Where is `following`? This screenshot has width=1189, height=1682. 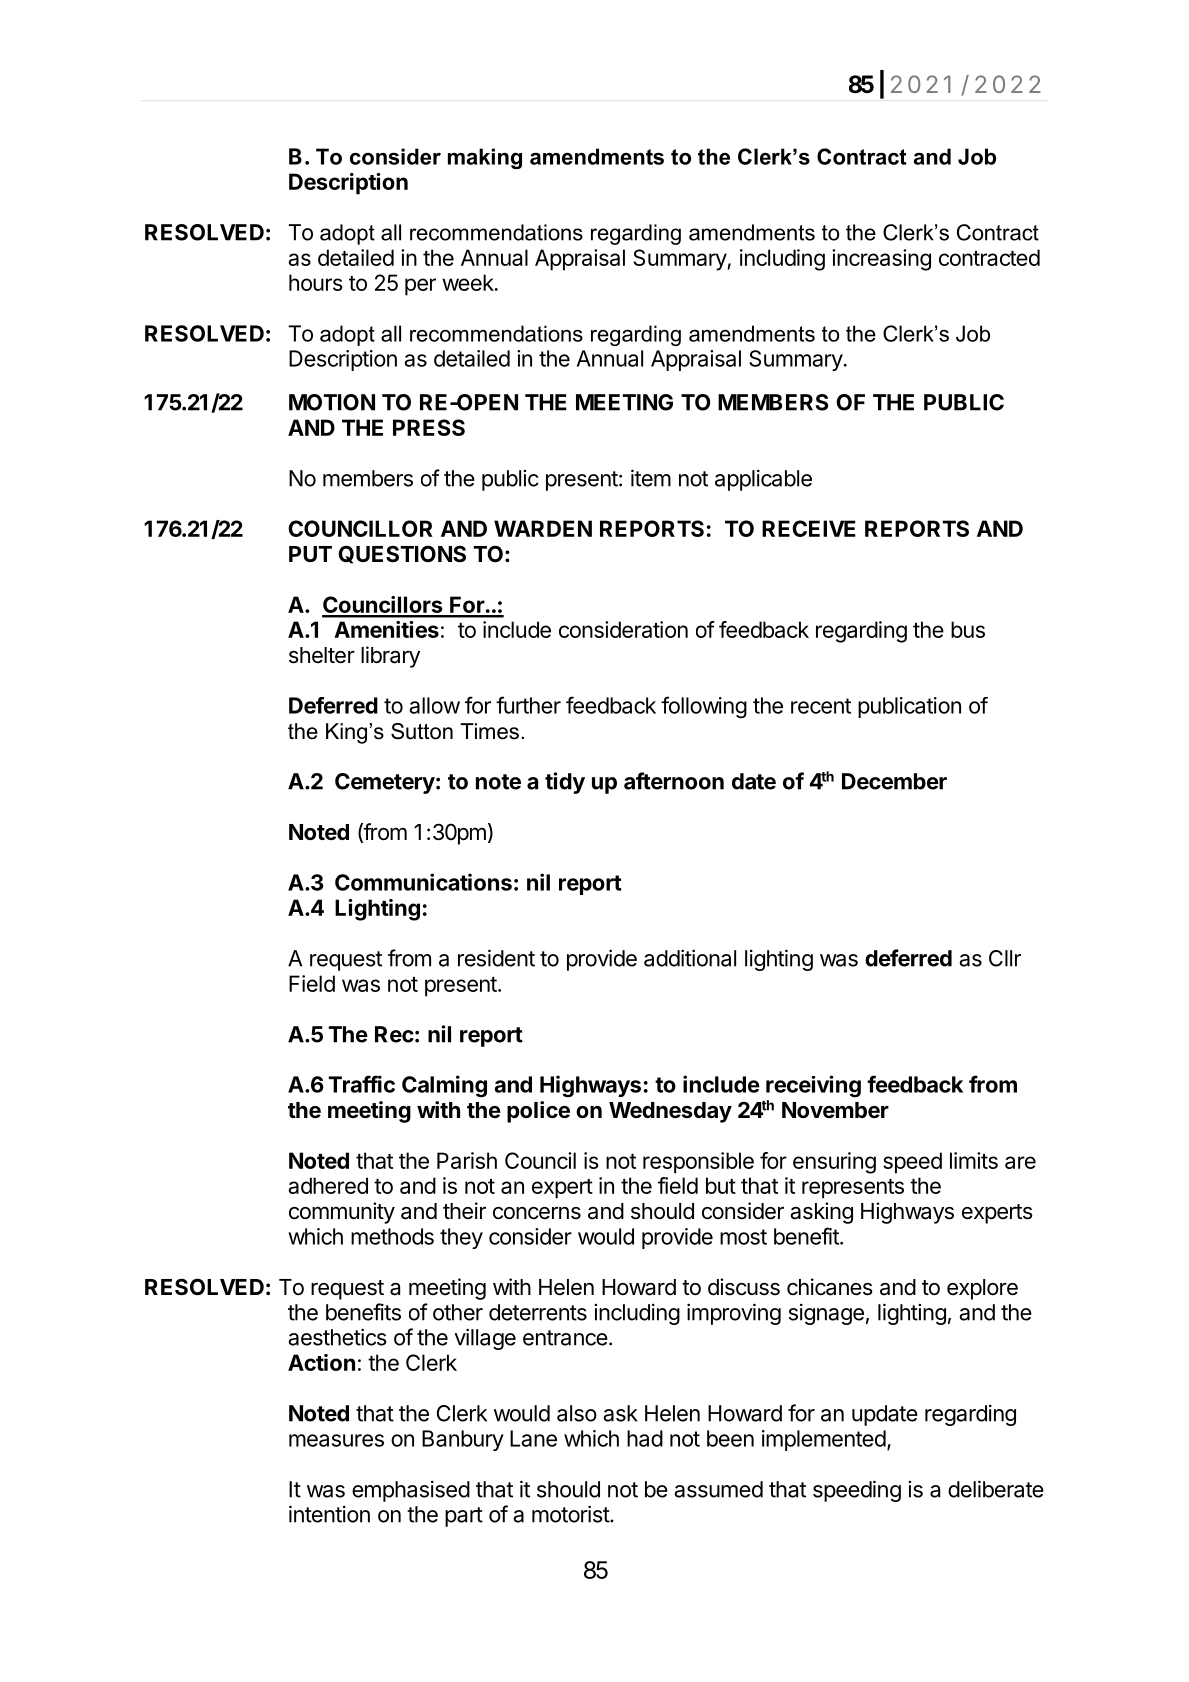
following is located at coordinates (704, 707).
